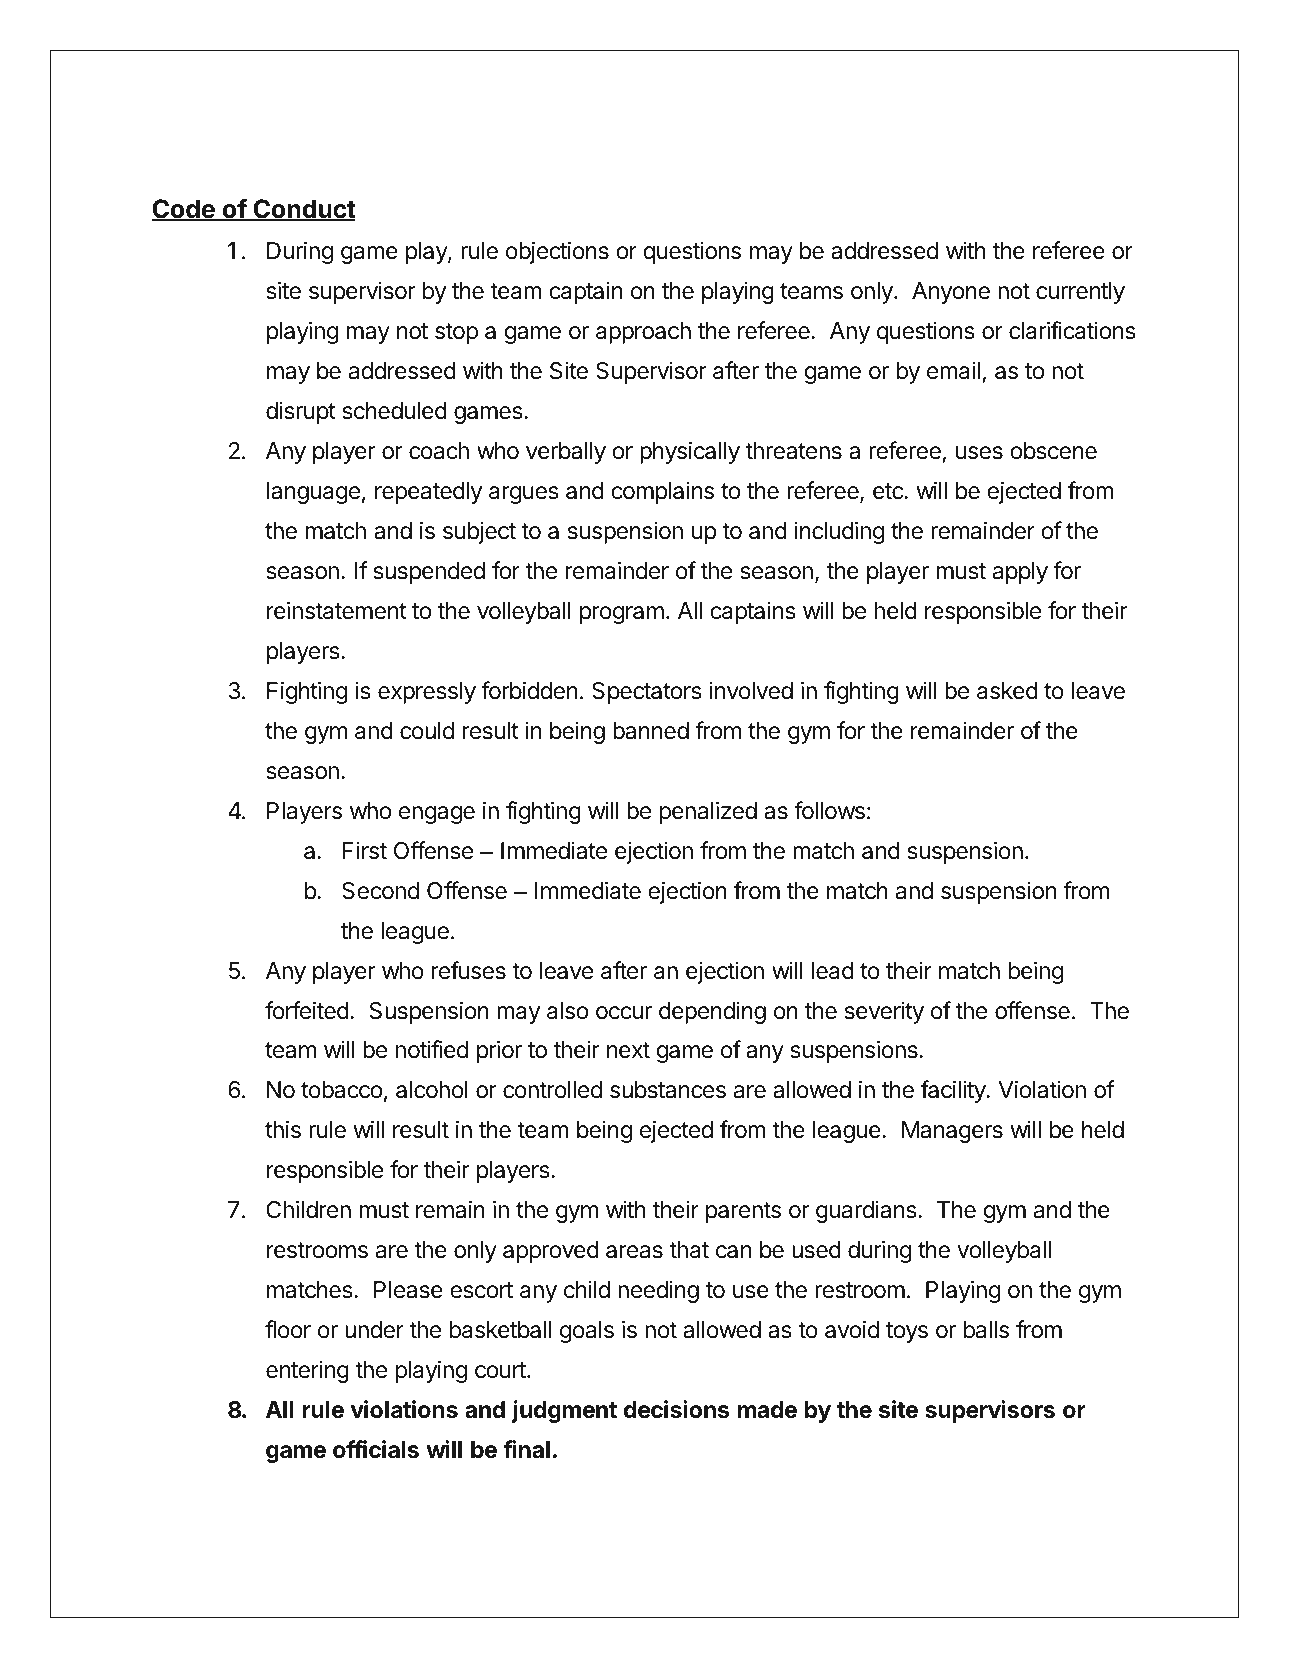 Image resolution: width=1289 pixels, height=1668 pixels. Describe the element at coordinates (662, 492) in the screenshot. I see `complains` at that location.
